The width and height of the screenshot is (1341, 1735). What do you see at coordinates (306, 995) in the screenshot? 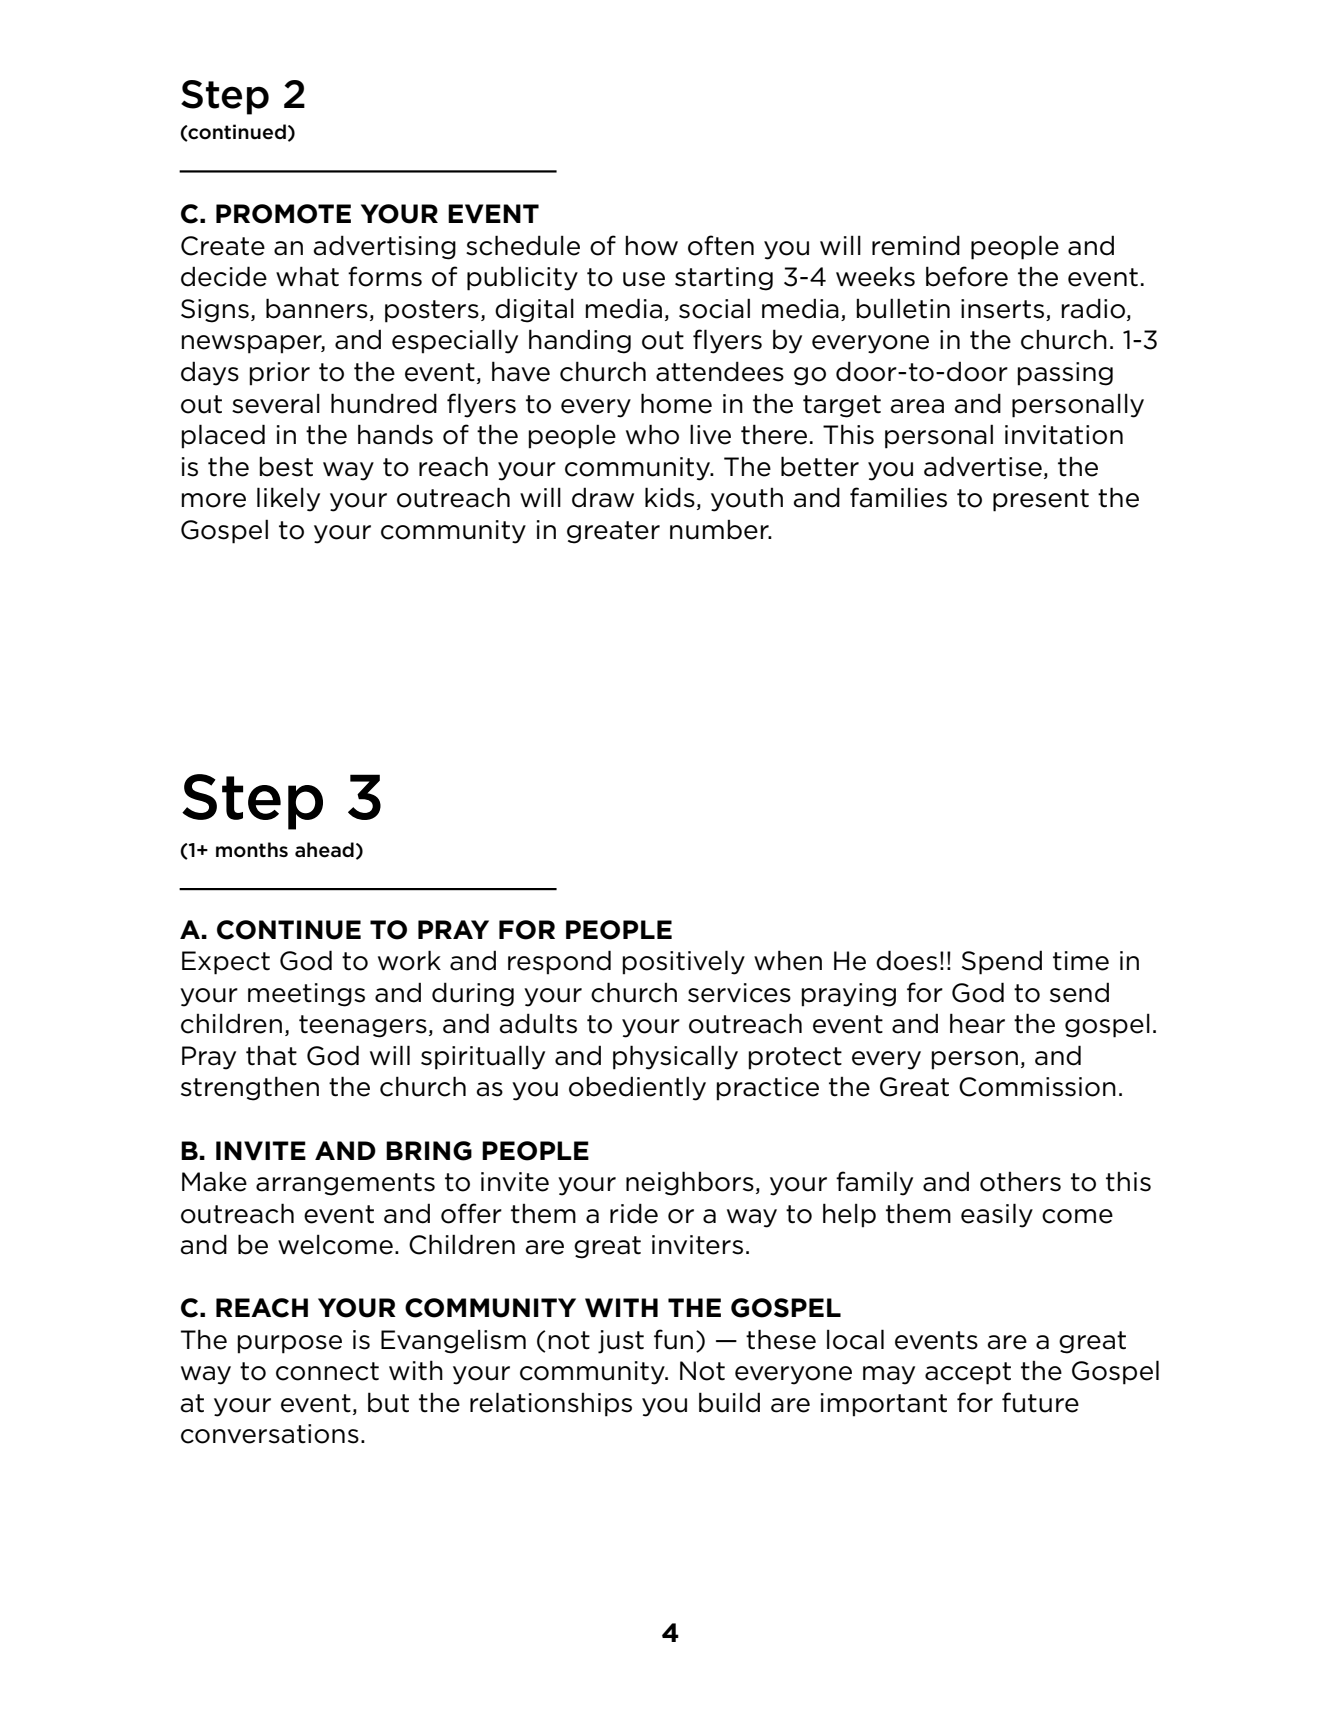
I see `meetings` at bounding box center [306, 995].
